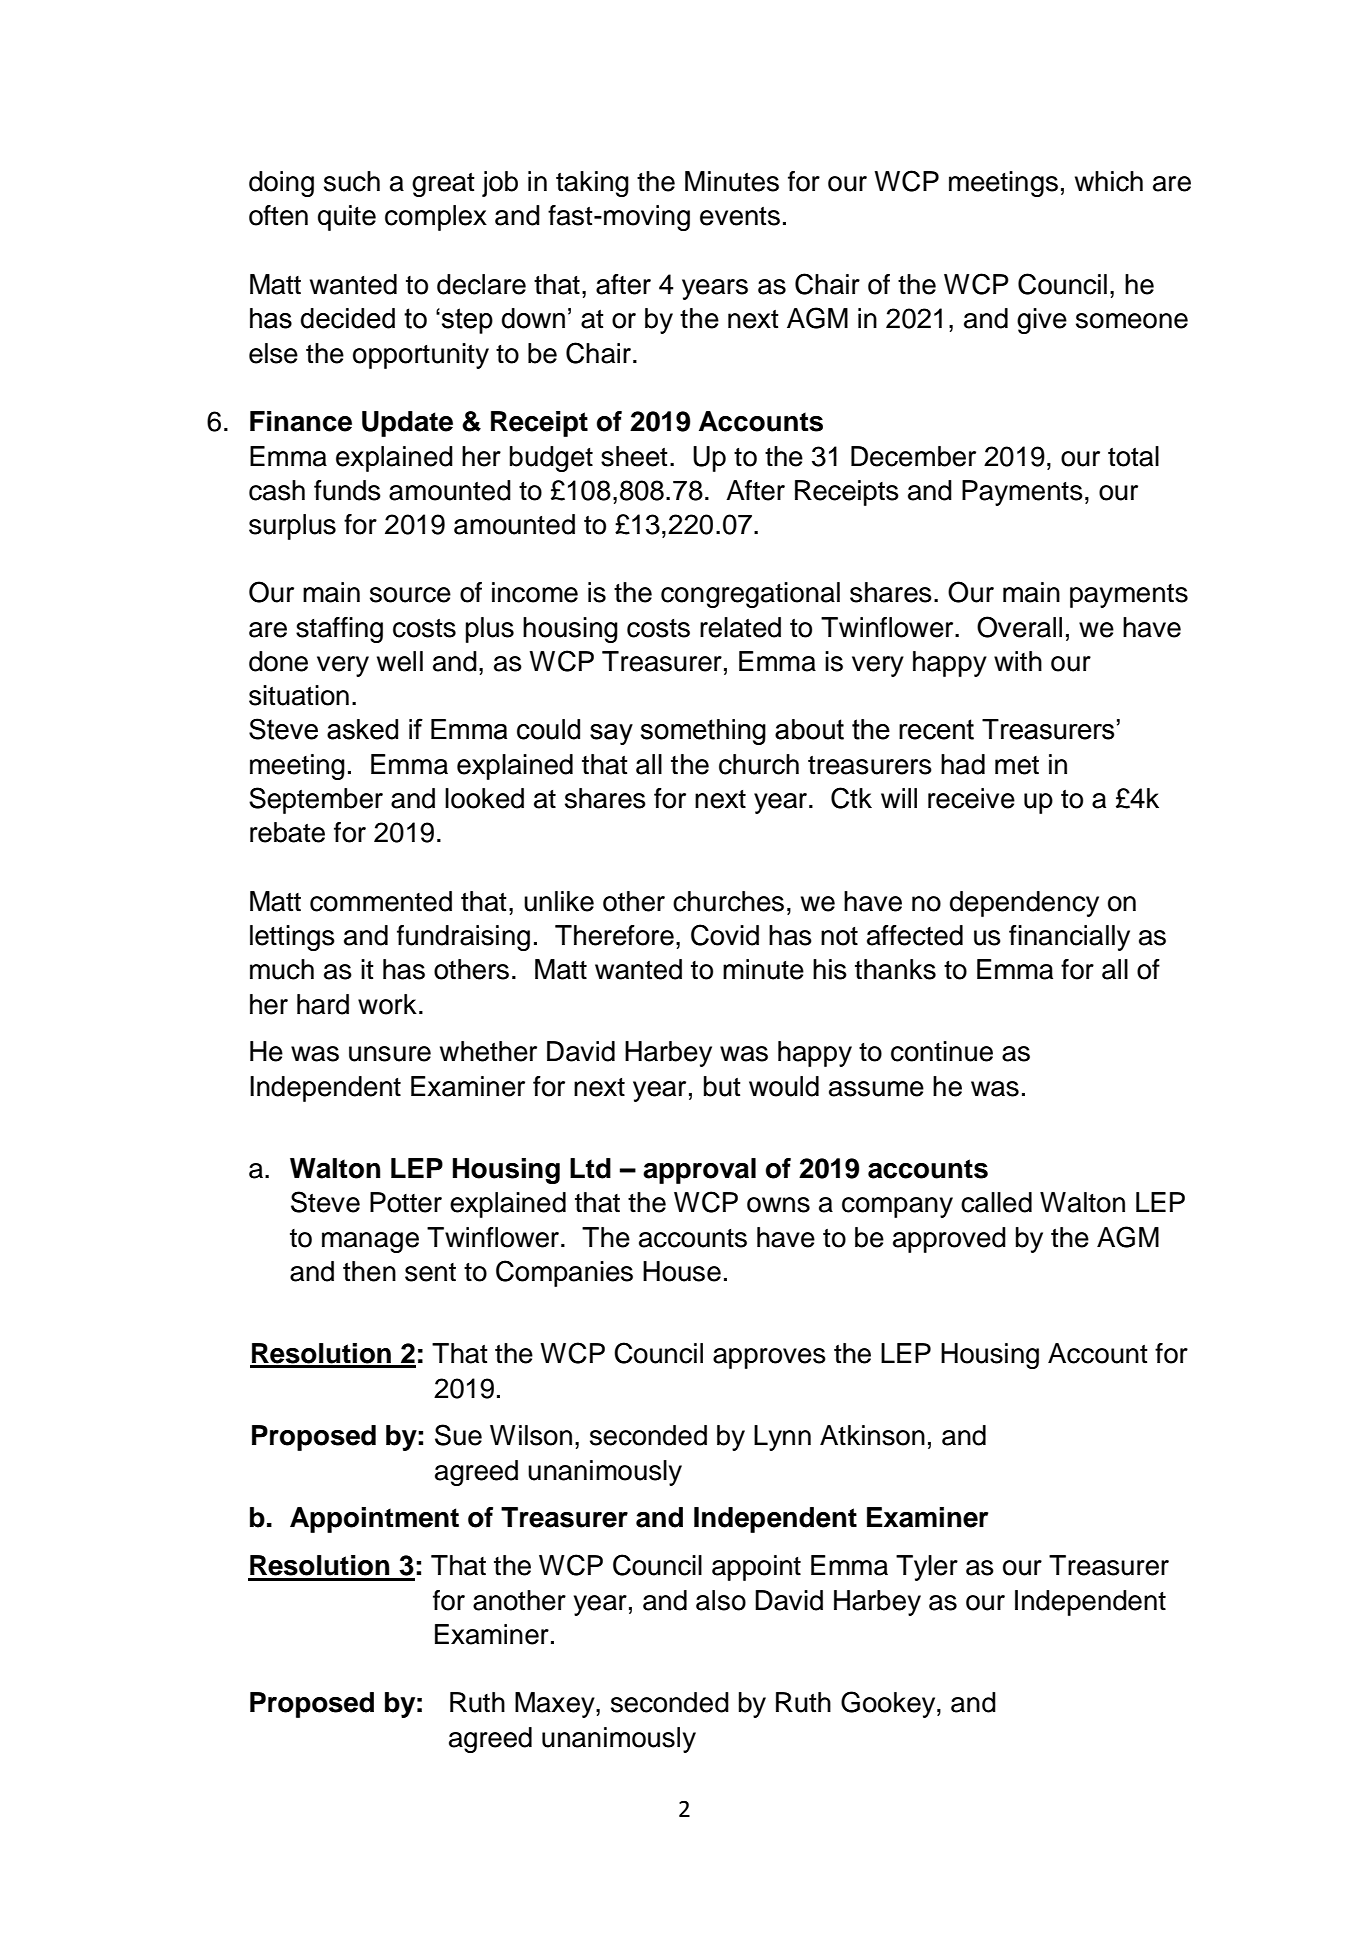  Describe the element at coordinates (1024, 904) in the screenshot. I see `dependency` at that location.
